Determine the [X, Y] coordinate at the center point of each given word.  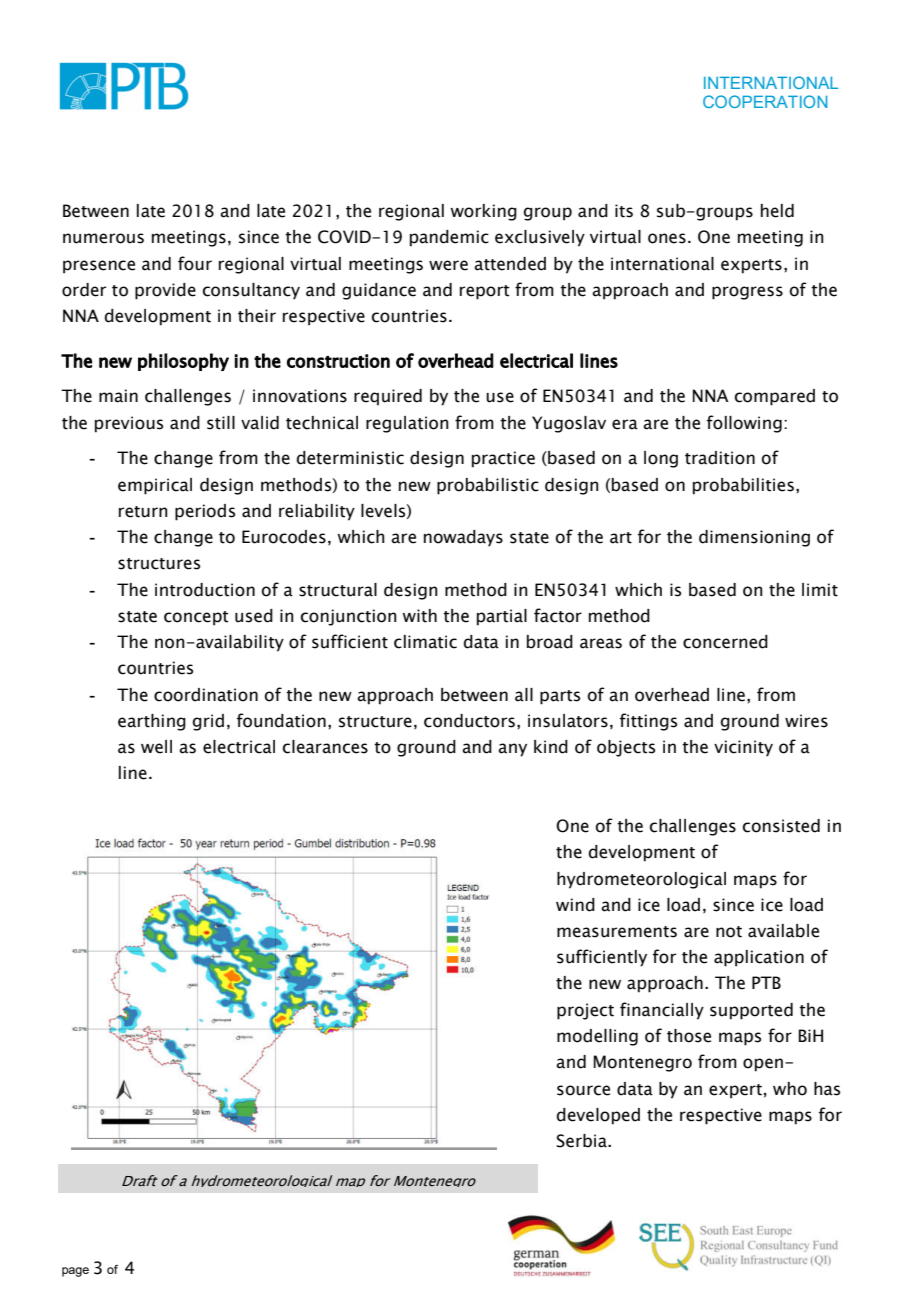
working [483, 212]
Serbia [582, 1141]
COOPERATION [765, 101]
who [790, 1089]
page [75, 1272]
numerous [103, 238]
